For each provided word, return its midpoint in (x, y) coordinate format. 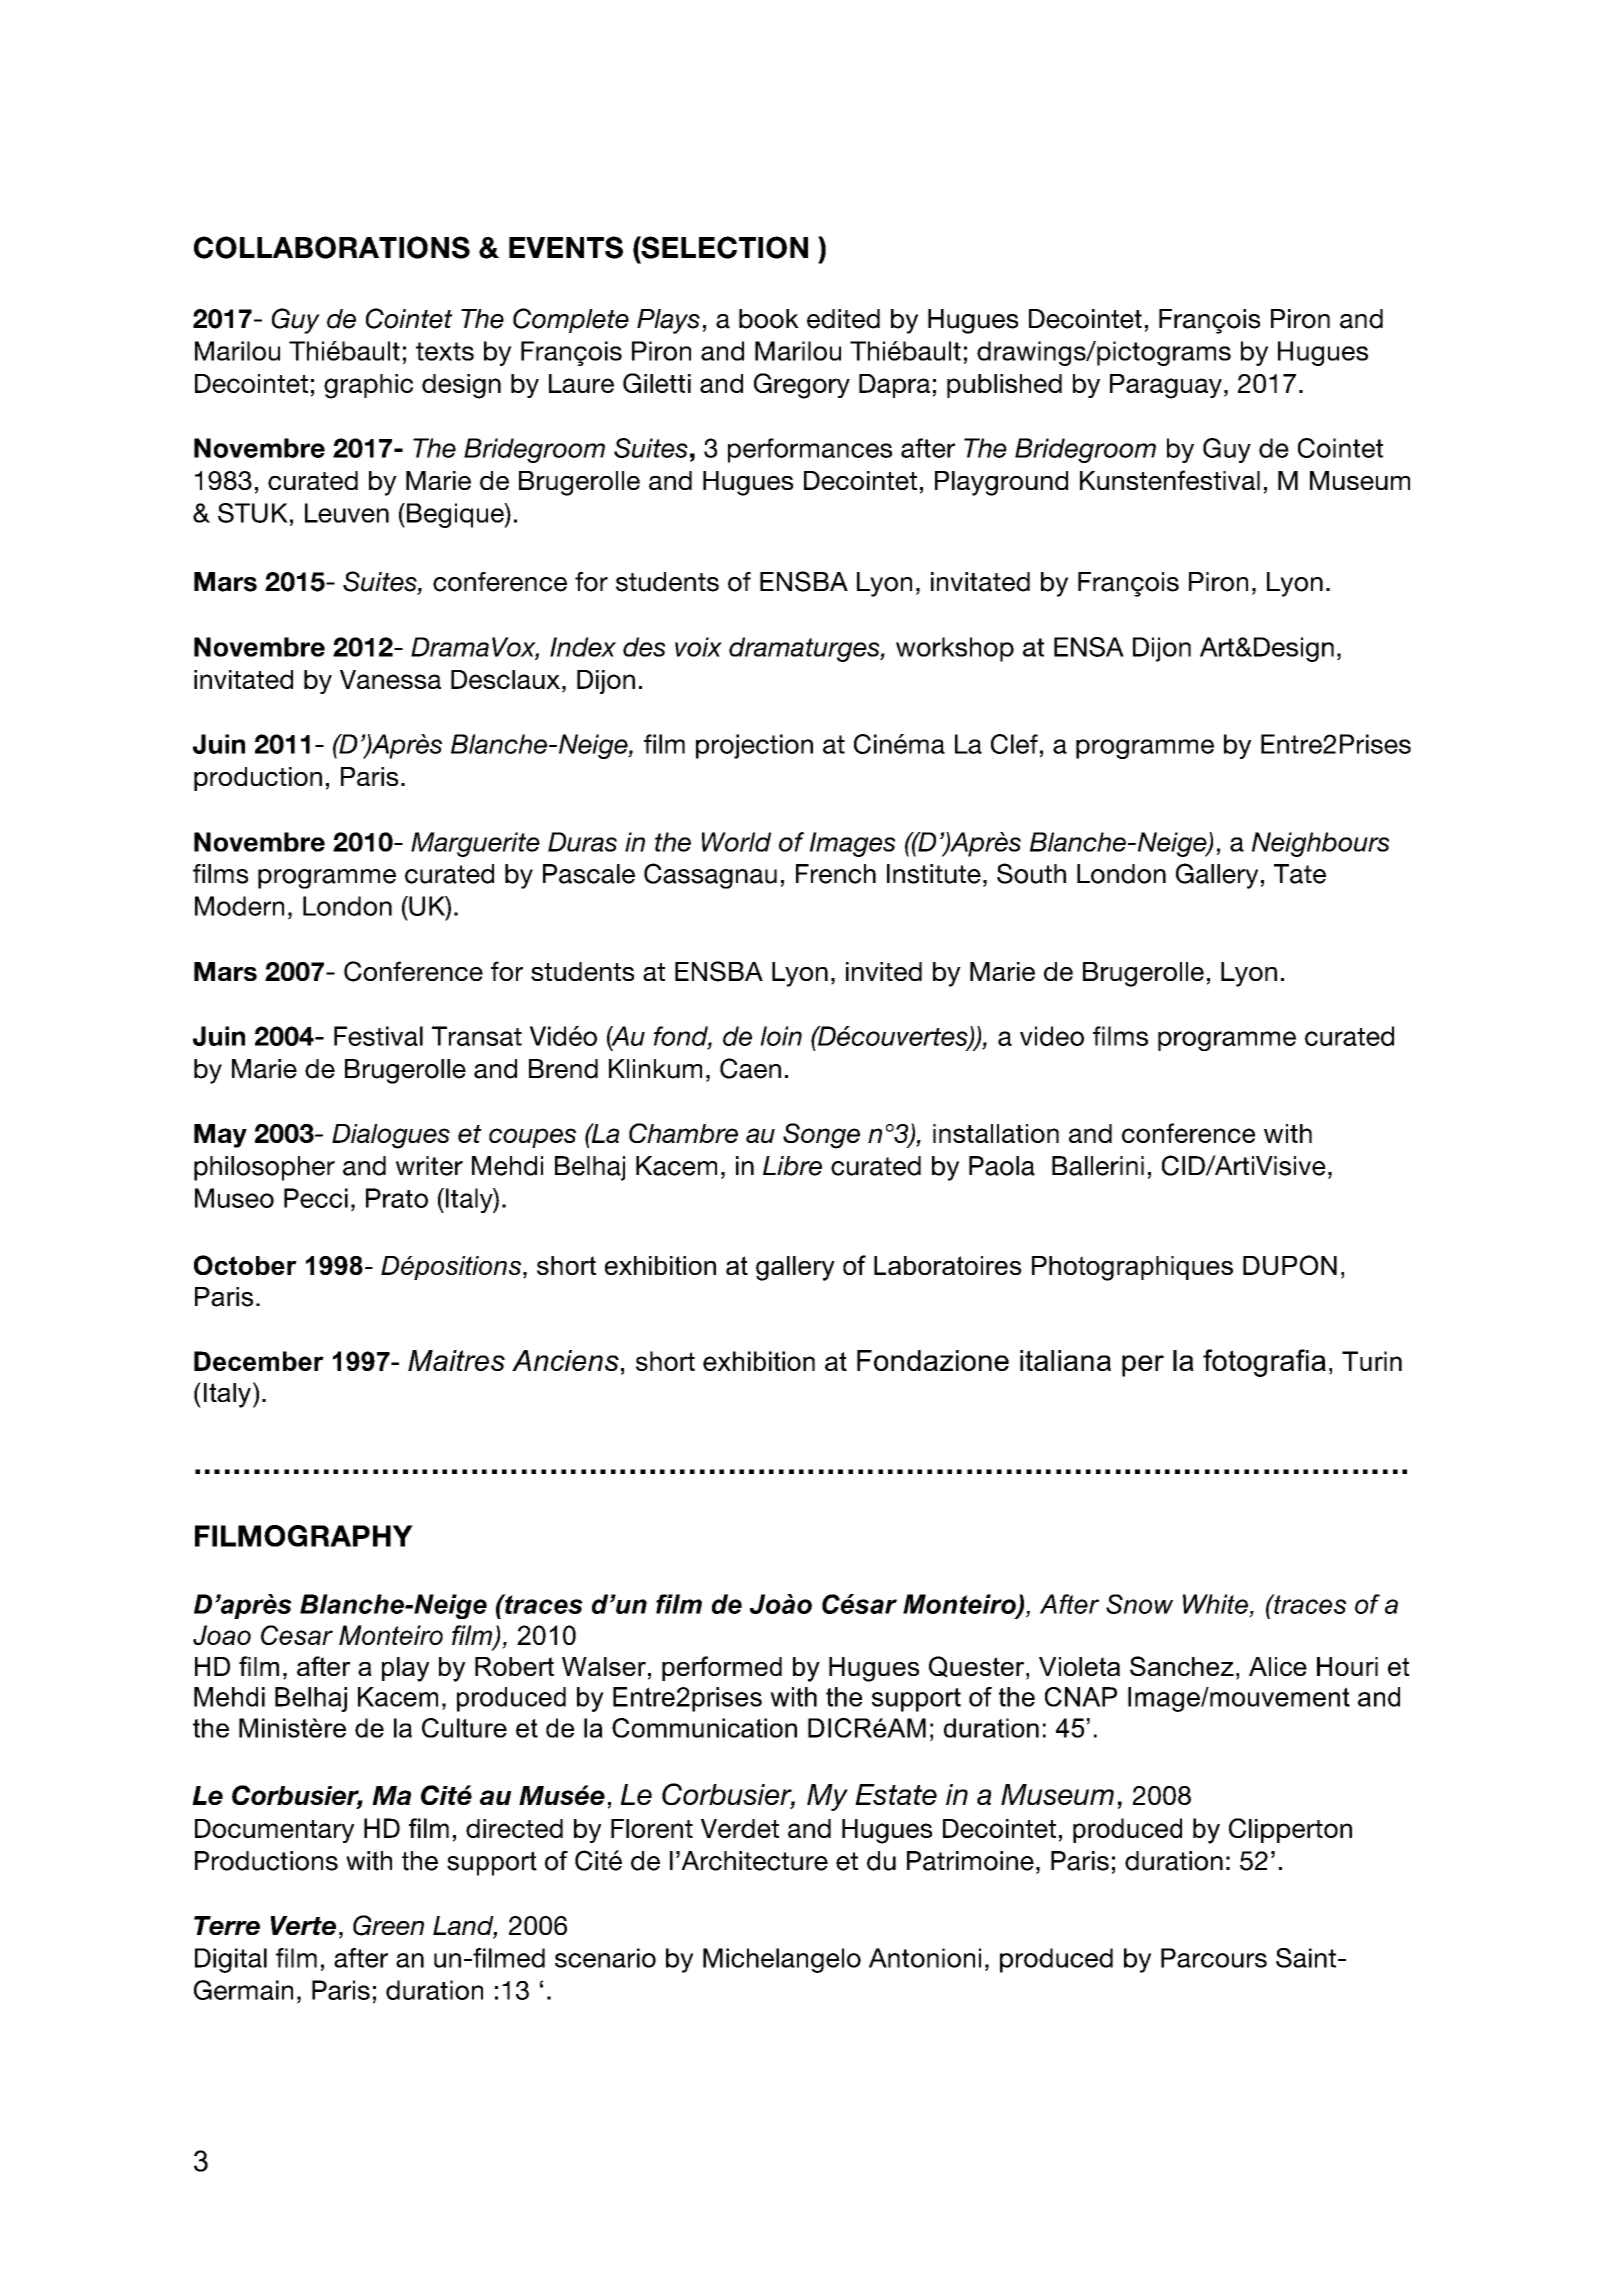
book (769, 319)
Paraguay (1166, 386)
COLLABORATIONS (332, 247)
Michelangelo (782, 1960)
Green (388, 1925)
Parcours (1214, 1958)
